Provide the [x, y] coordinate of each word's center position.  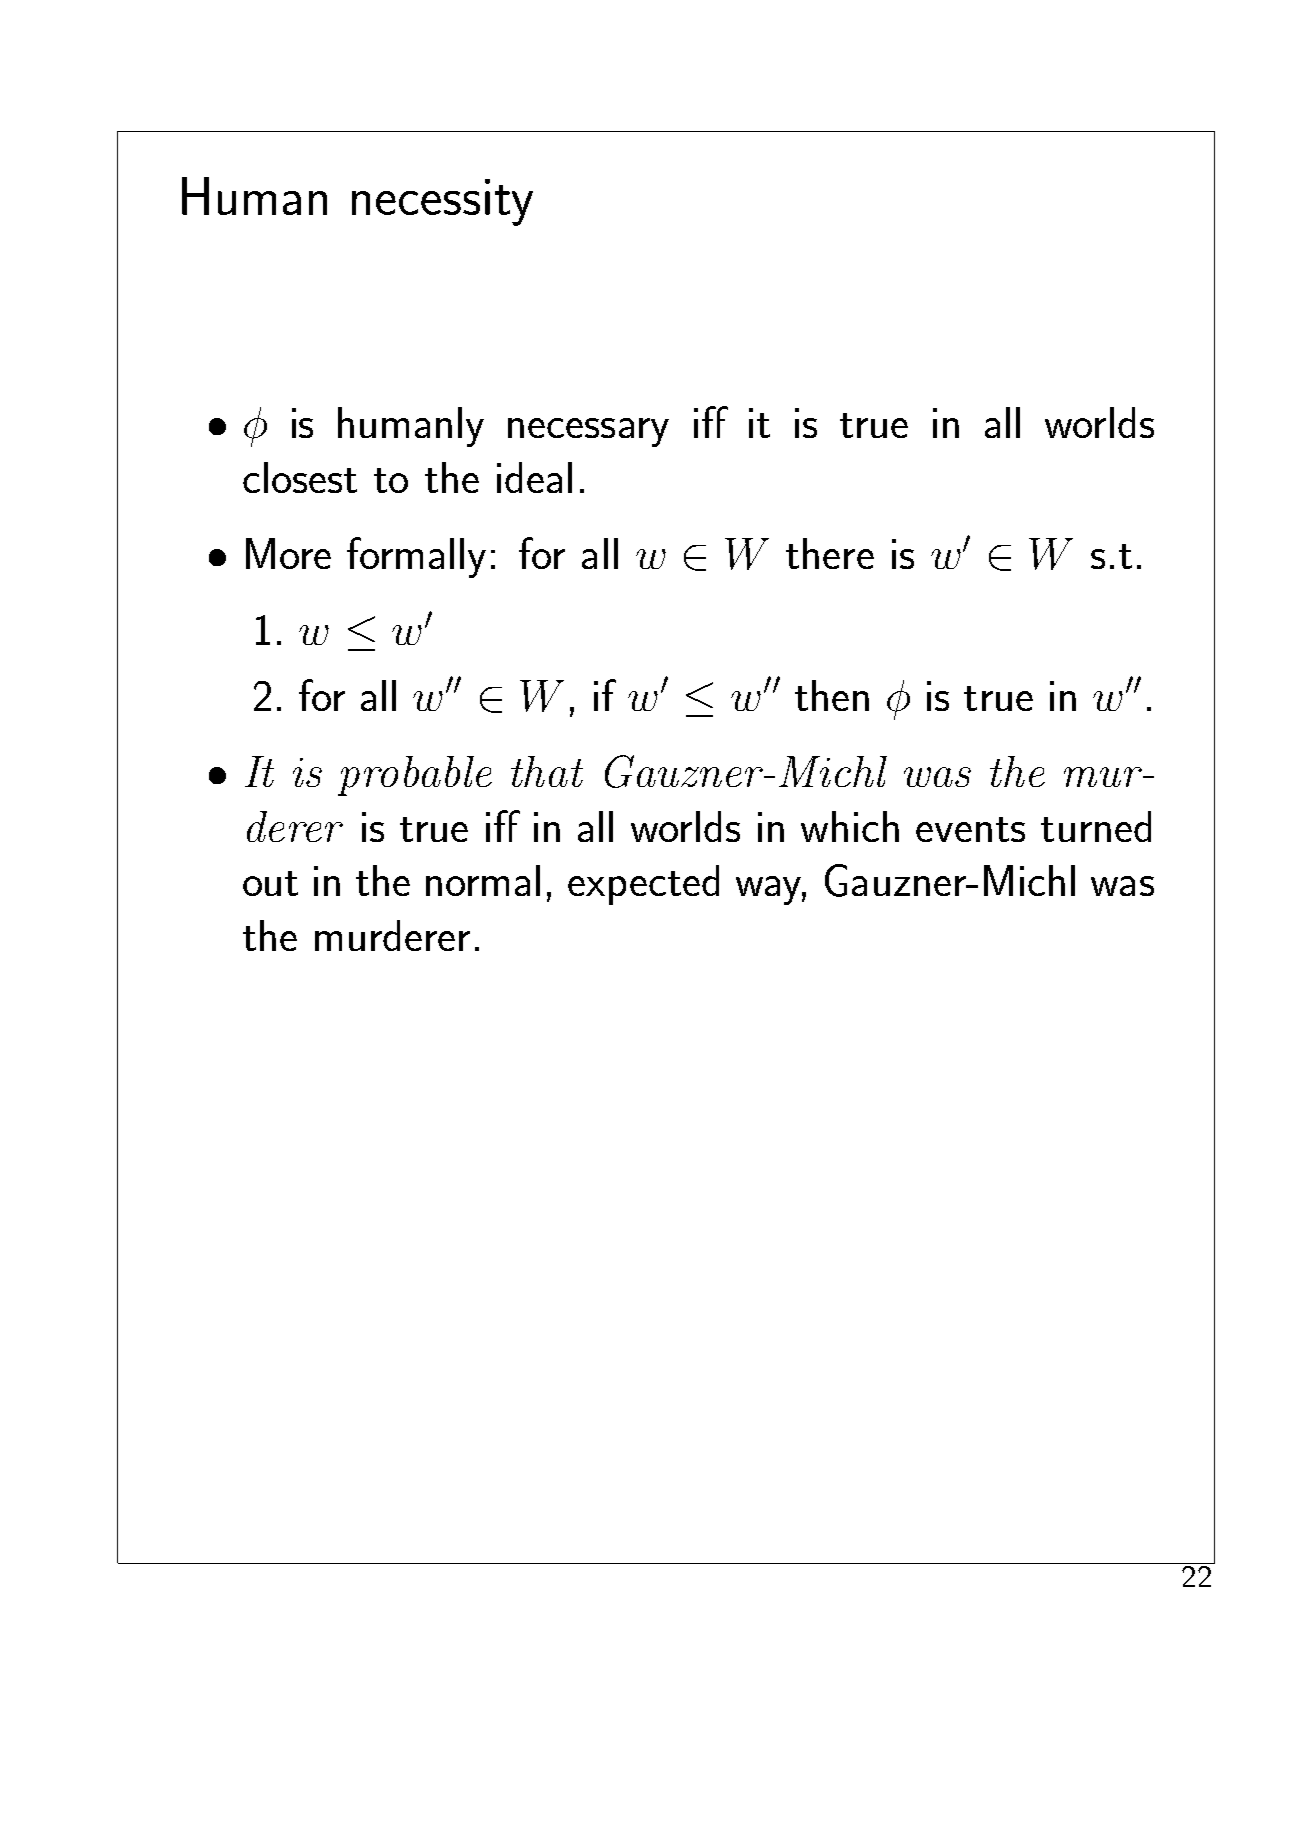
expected [643, 885]
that [547, 771]
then [832, 695]
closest [300, 477]
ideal [534, 477]
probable [415, 776]
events [970, 829]
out [270, 883]
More [288, 553]
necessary [588, 432]
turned [1096, 826]
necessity [442, 202]
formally [416, 557]
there [830, 553]
